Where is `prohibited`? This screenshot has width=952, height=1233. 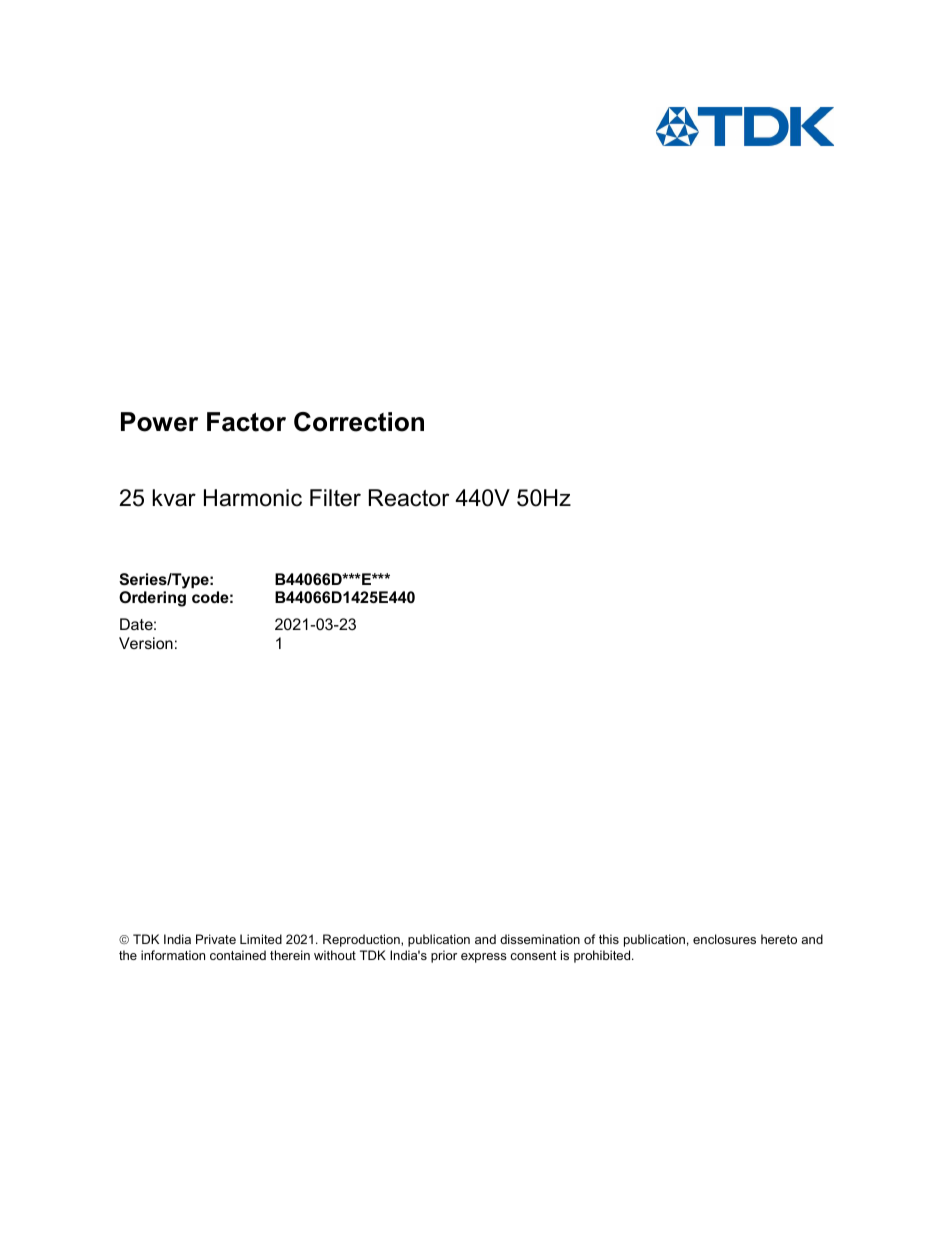
prohibited is located at coordinates (603, 956).
